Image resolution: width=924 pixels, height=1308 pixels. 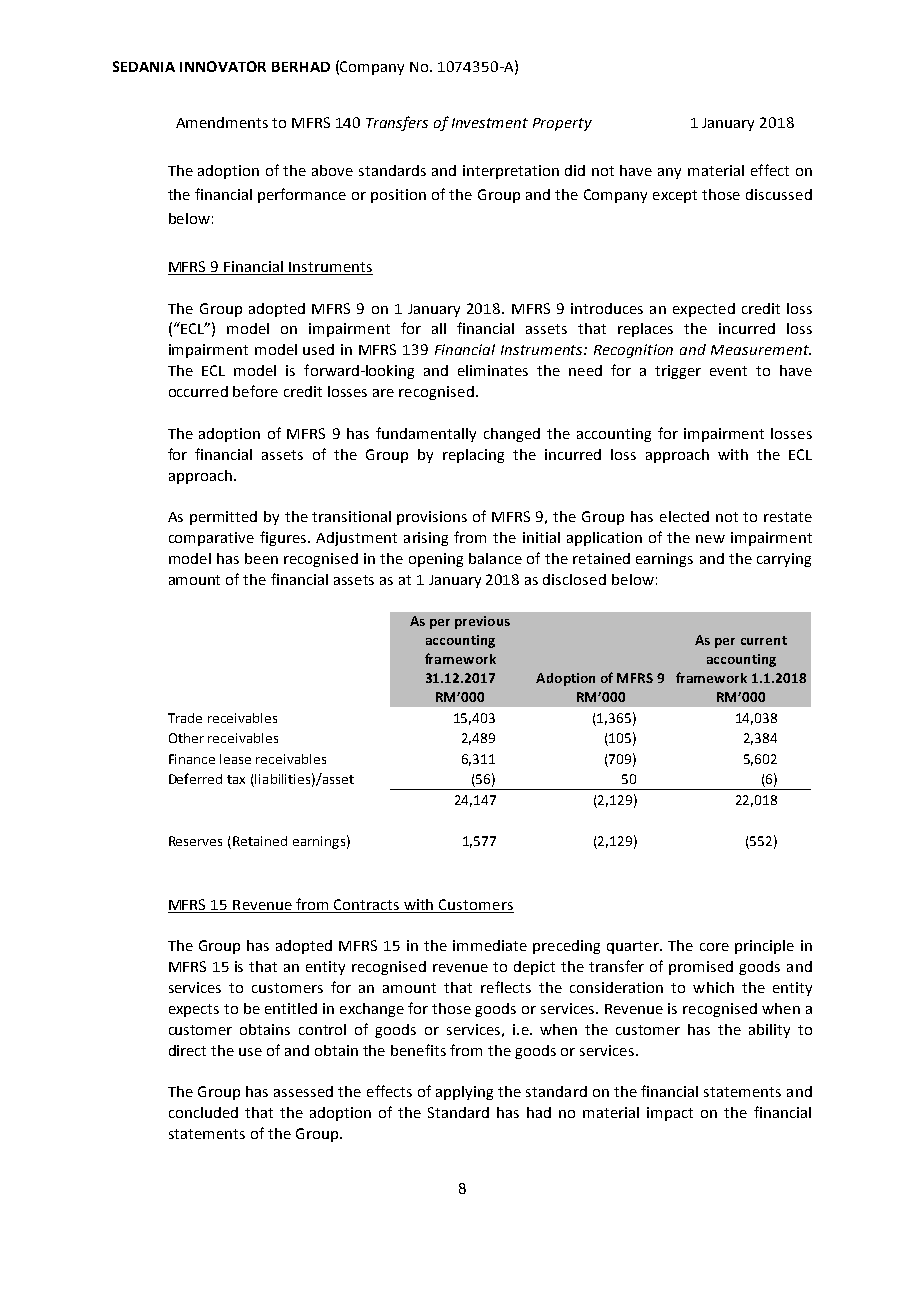 I want to click on current, so click(x=764, y=640).
